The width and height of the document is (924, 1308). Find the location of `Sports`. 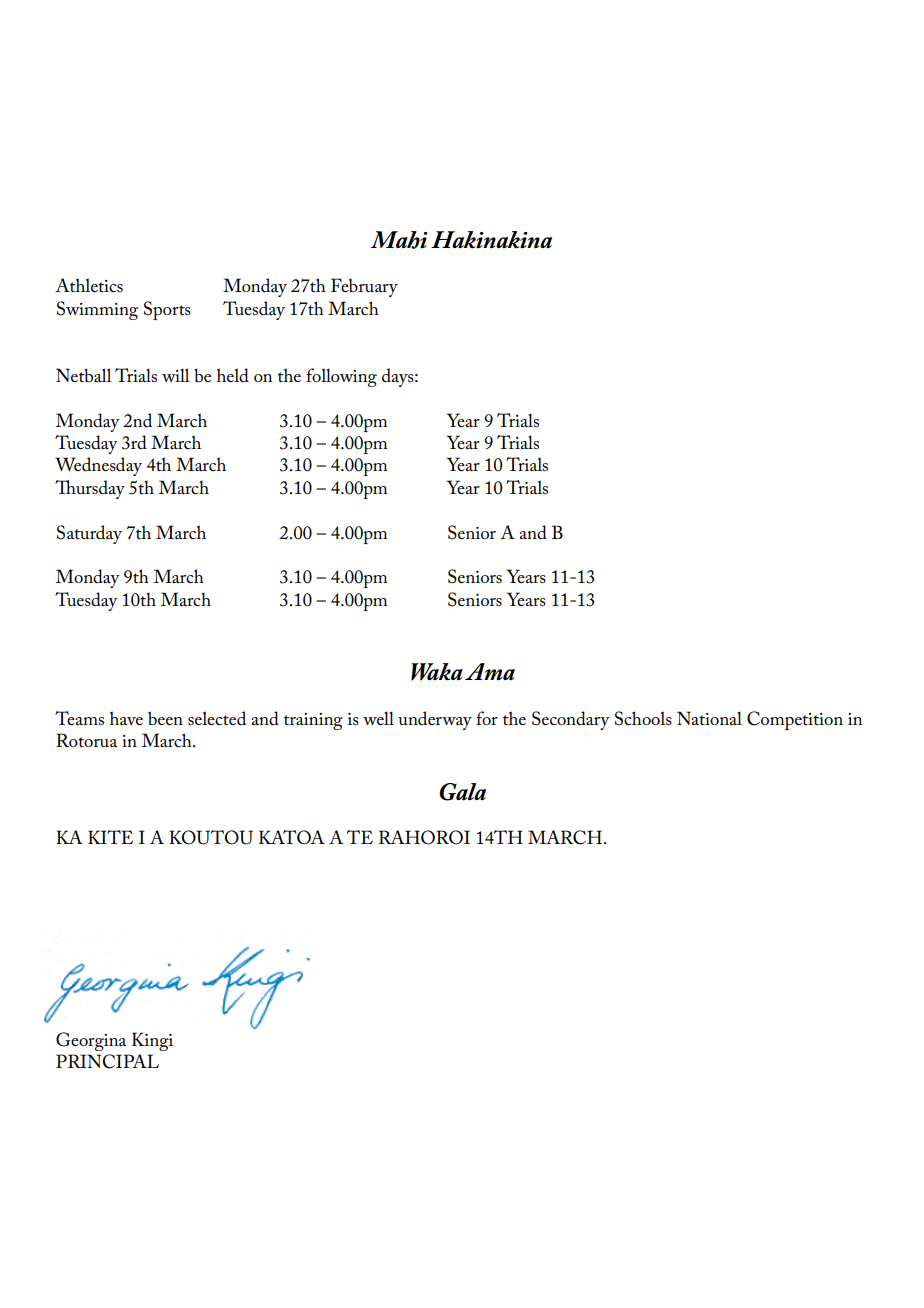

Sports is located at coordinates (167, 310).
